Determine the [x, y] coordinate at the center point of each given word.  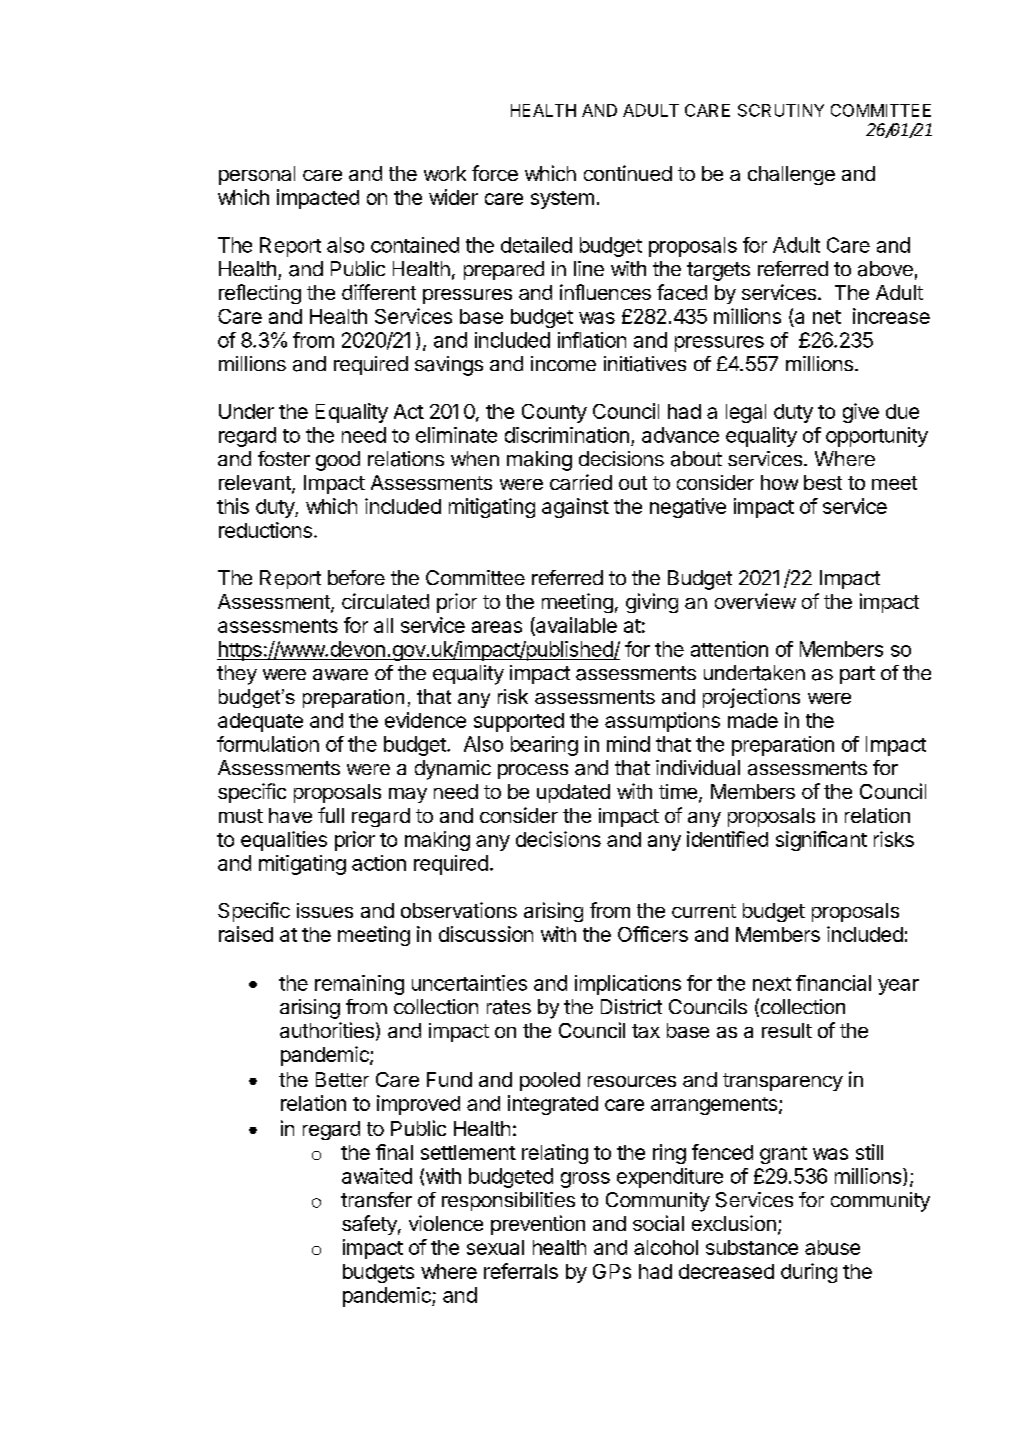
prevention [538, 1225]
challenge [791, 175]
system [562, 200]
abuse [832, 1247]
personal [257, 175]
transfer [376, 1200]
